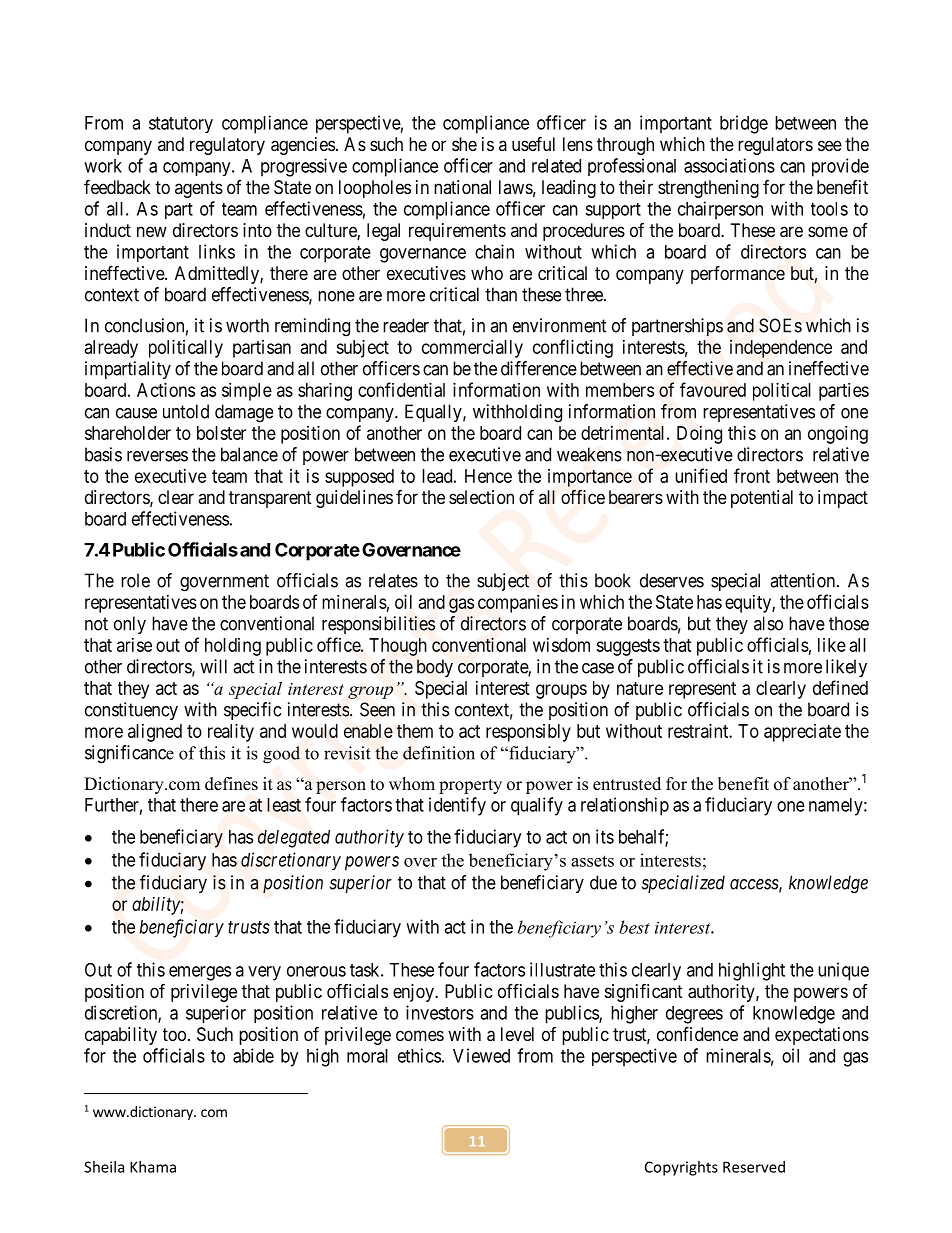 The height and width of the image is (1233, 952). What do you see at coordinates (754, 1167) in the image?
I see `Reserved` at bounding box center [754, 1167].
